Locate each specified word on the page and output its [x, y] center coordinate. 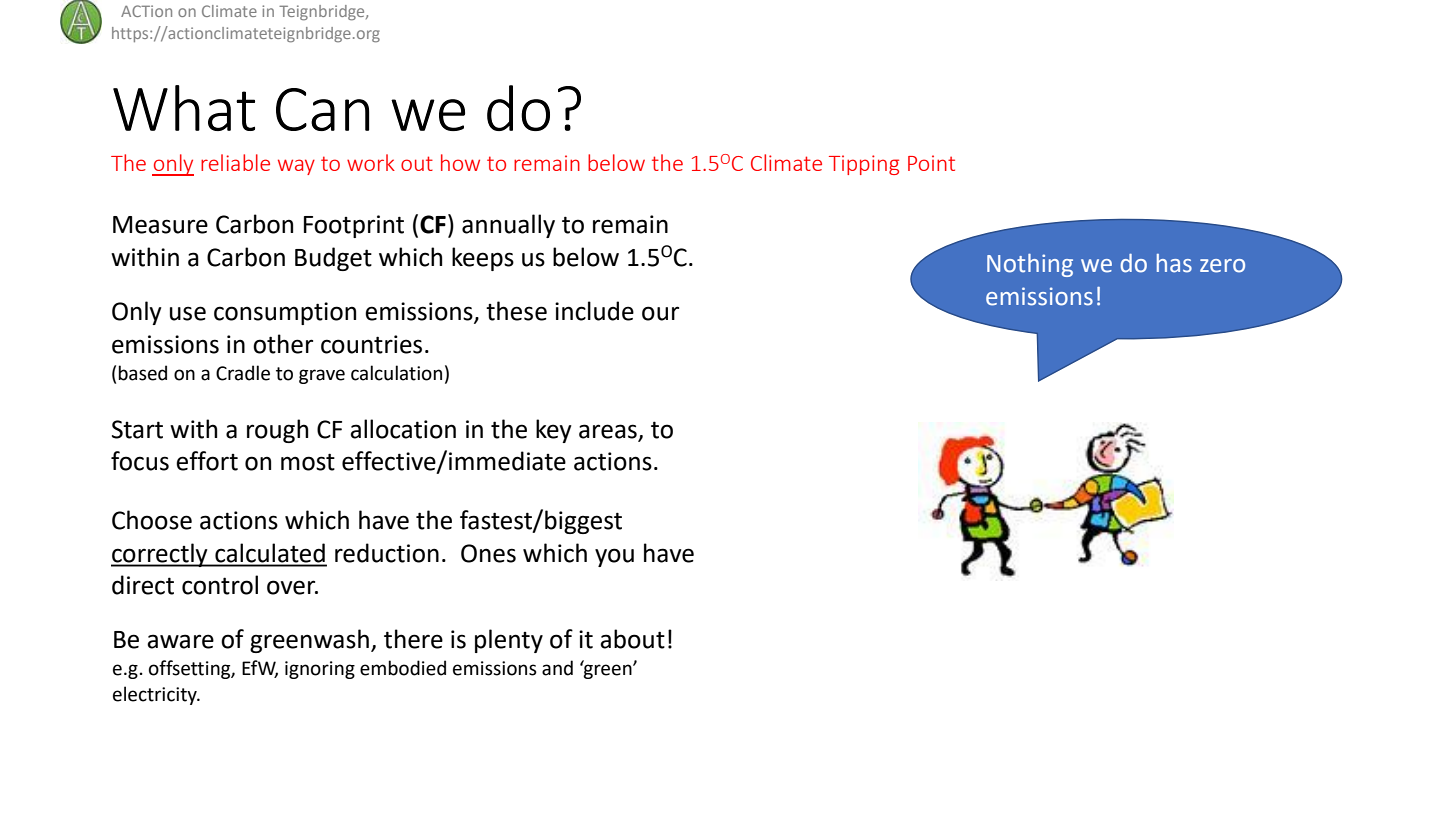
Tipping [864, 165]
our [660, 313]
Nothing [1030, 265]
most [308, 462]
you [614, 557]
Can [322, 109]
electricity [156, 695]
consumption [285, 313]
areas [608, 431]
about [632, 639]
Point [931, 163]
